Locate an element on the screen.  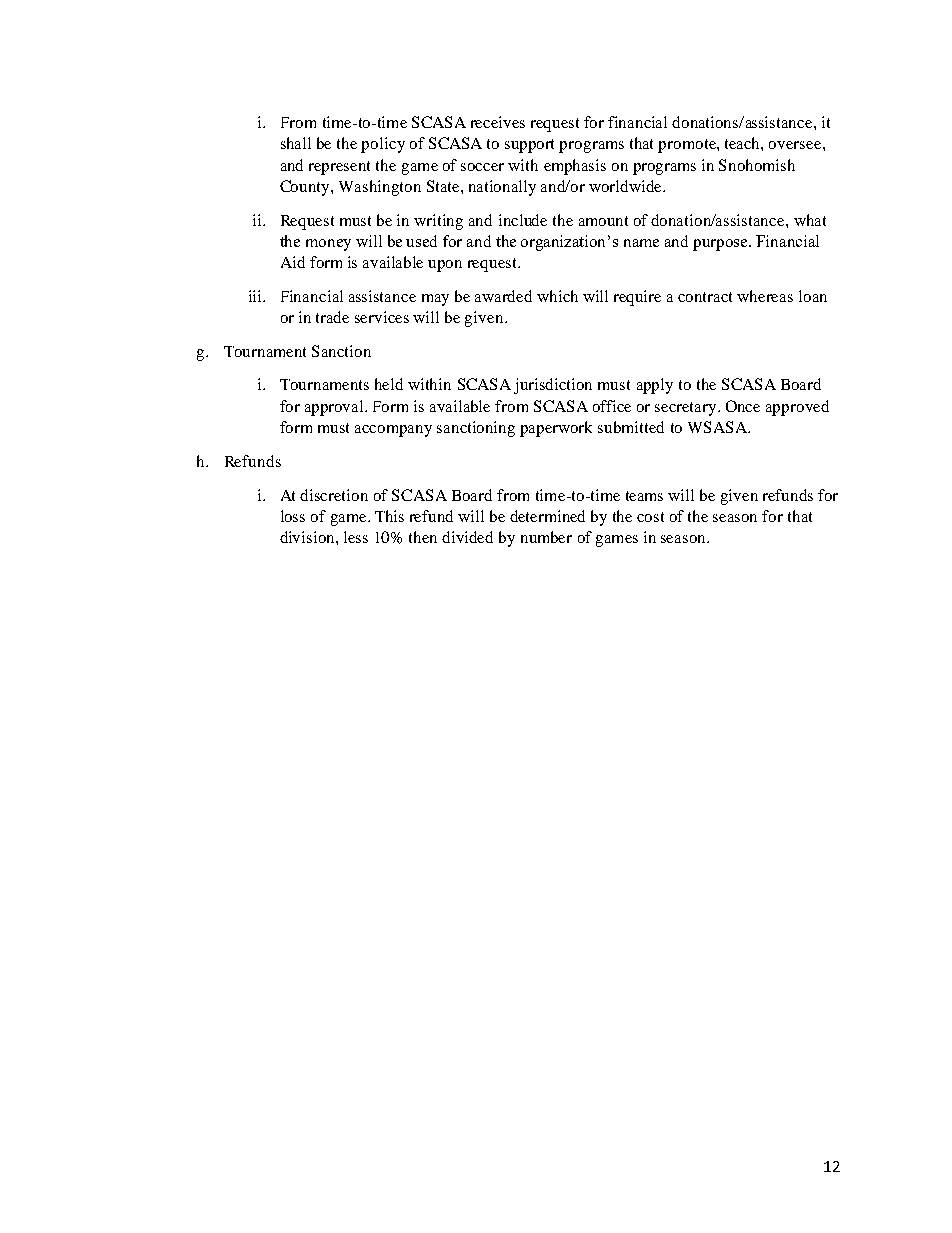
shall is located at coordinates (296, 143).
